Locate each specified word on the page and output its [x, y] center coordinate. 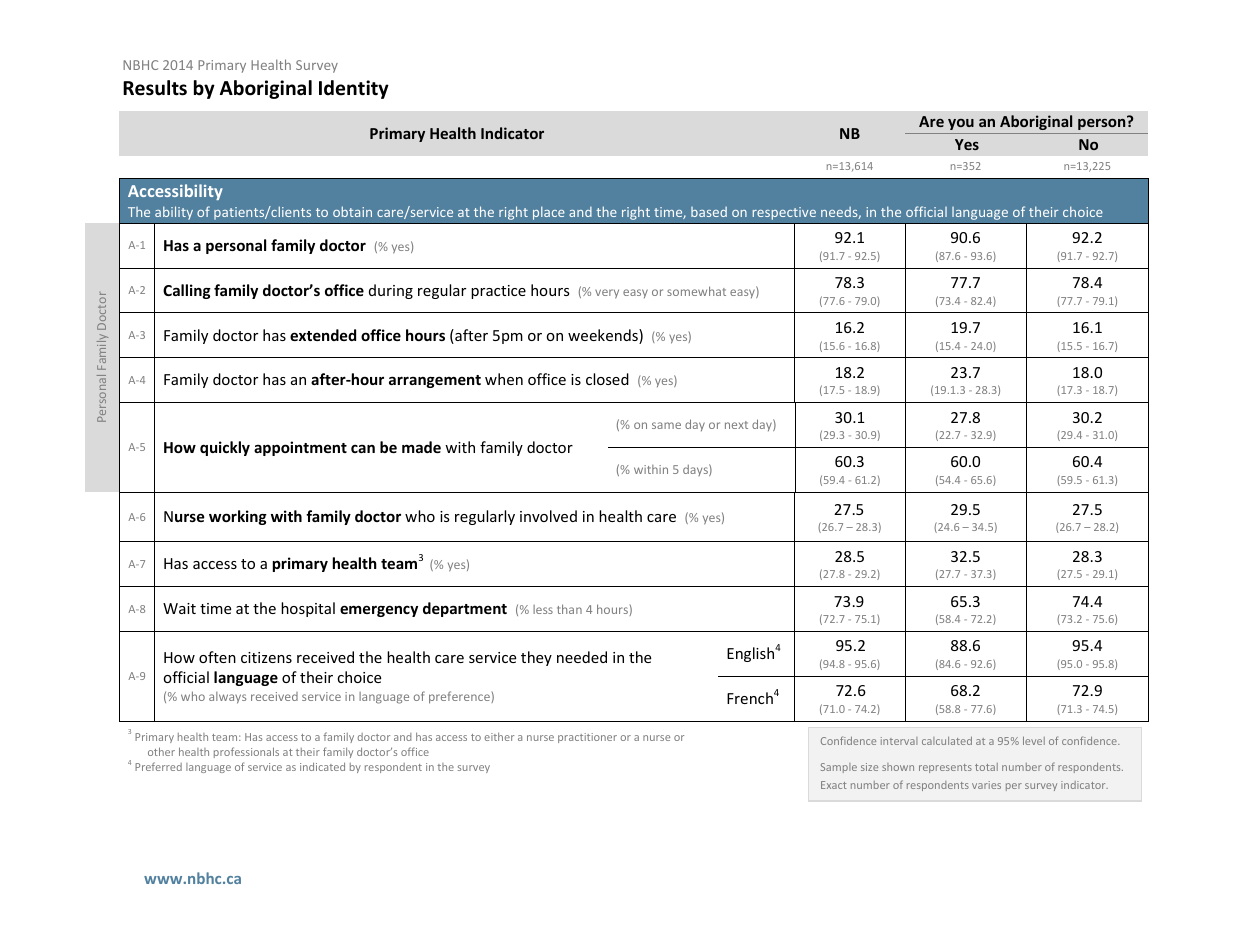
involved [548, 516]
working [238, 517]
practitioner [587, 738]
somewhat [696, 291]
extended [323, 335]
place [549, 213]
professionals [246, 752]
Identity [354, 89]
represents [945, 768]
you [961, 124]
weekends [604, 336]
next [736, 425]
